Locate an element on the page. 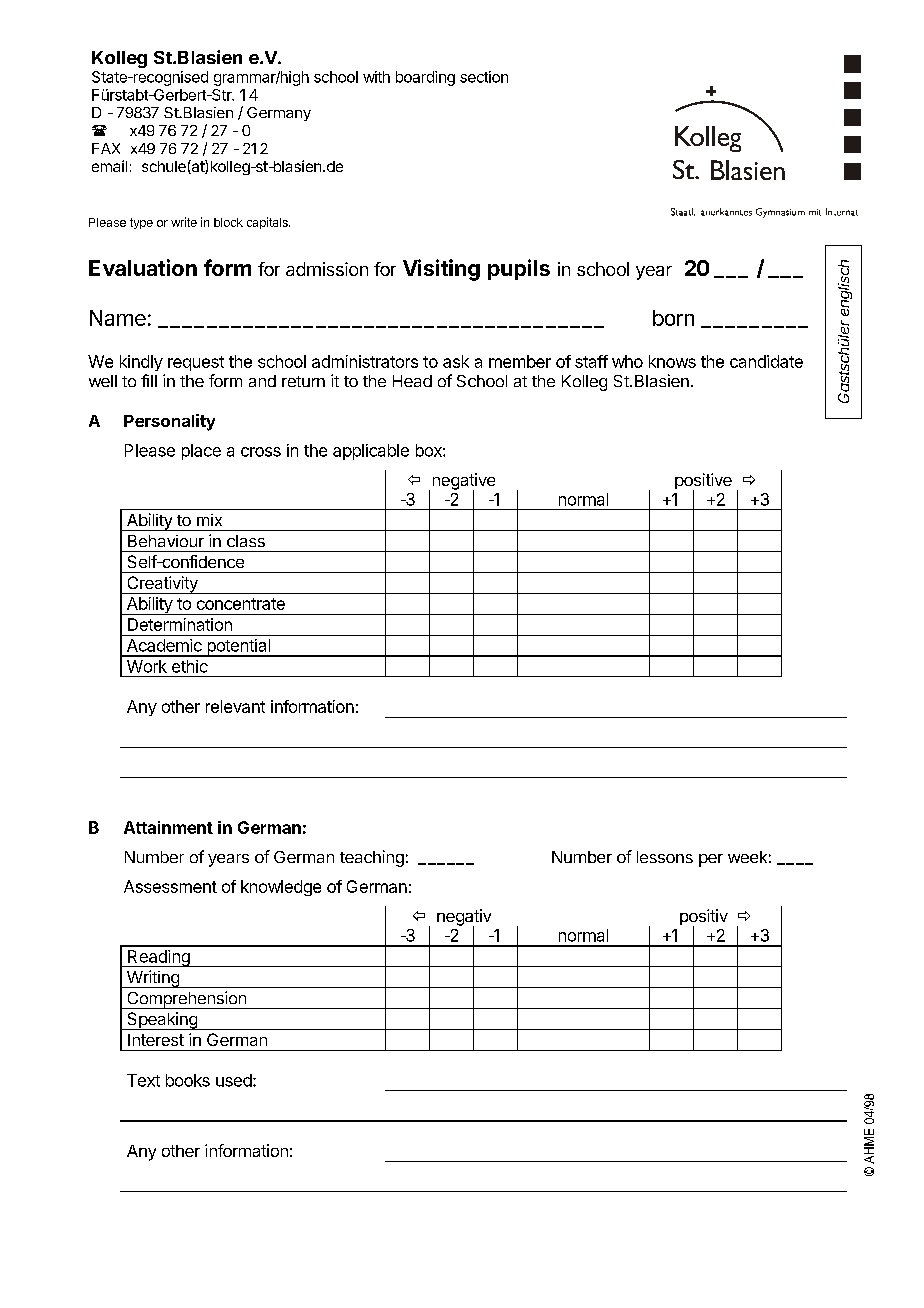  books is located at coordinates (188, 1080).
